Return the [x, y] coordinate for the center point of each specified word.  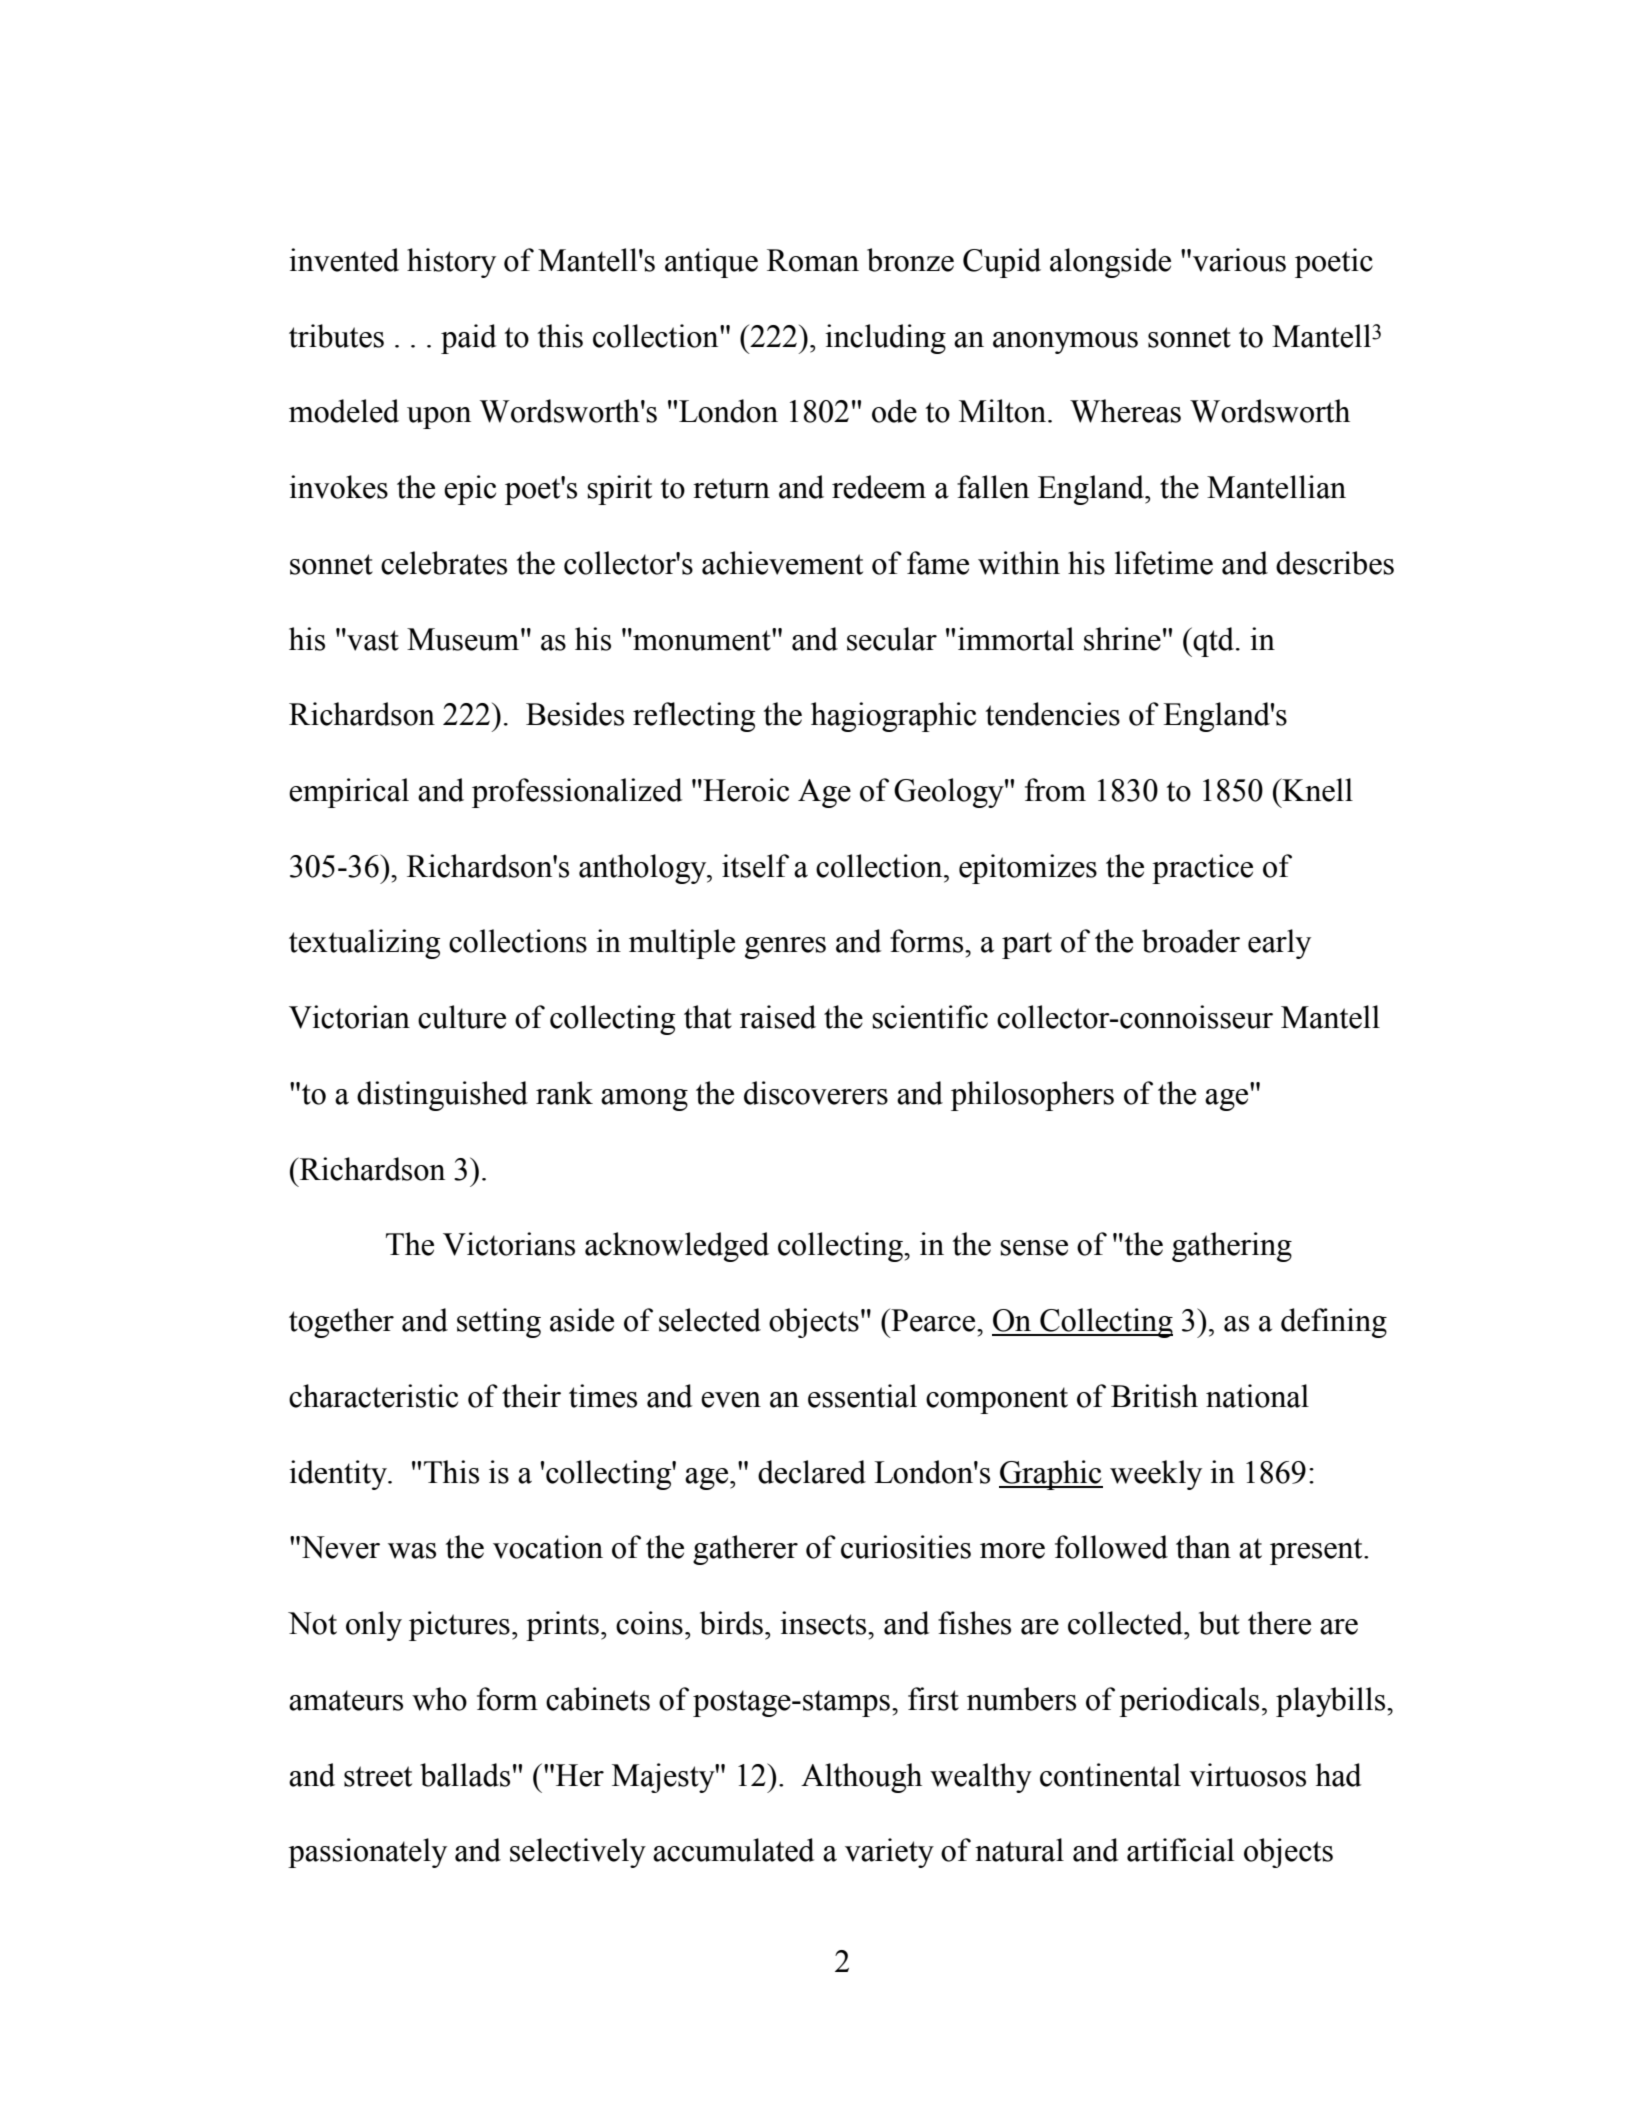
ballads [465, 1775]
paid [468, 339]
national [1257, 1396]
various [1239, 260]
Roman [813, 260]
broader [1191, 941]
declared [812, 1472]
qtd [1212, 642]
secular [892, 639]
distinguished [442, 1096]
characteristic [373, 1396]
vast [372, 640]
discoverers [816, 1093]
